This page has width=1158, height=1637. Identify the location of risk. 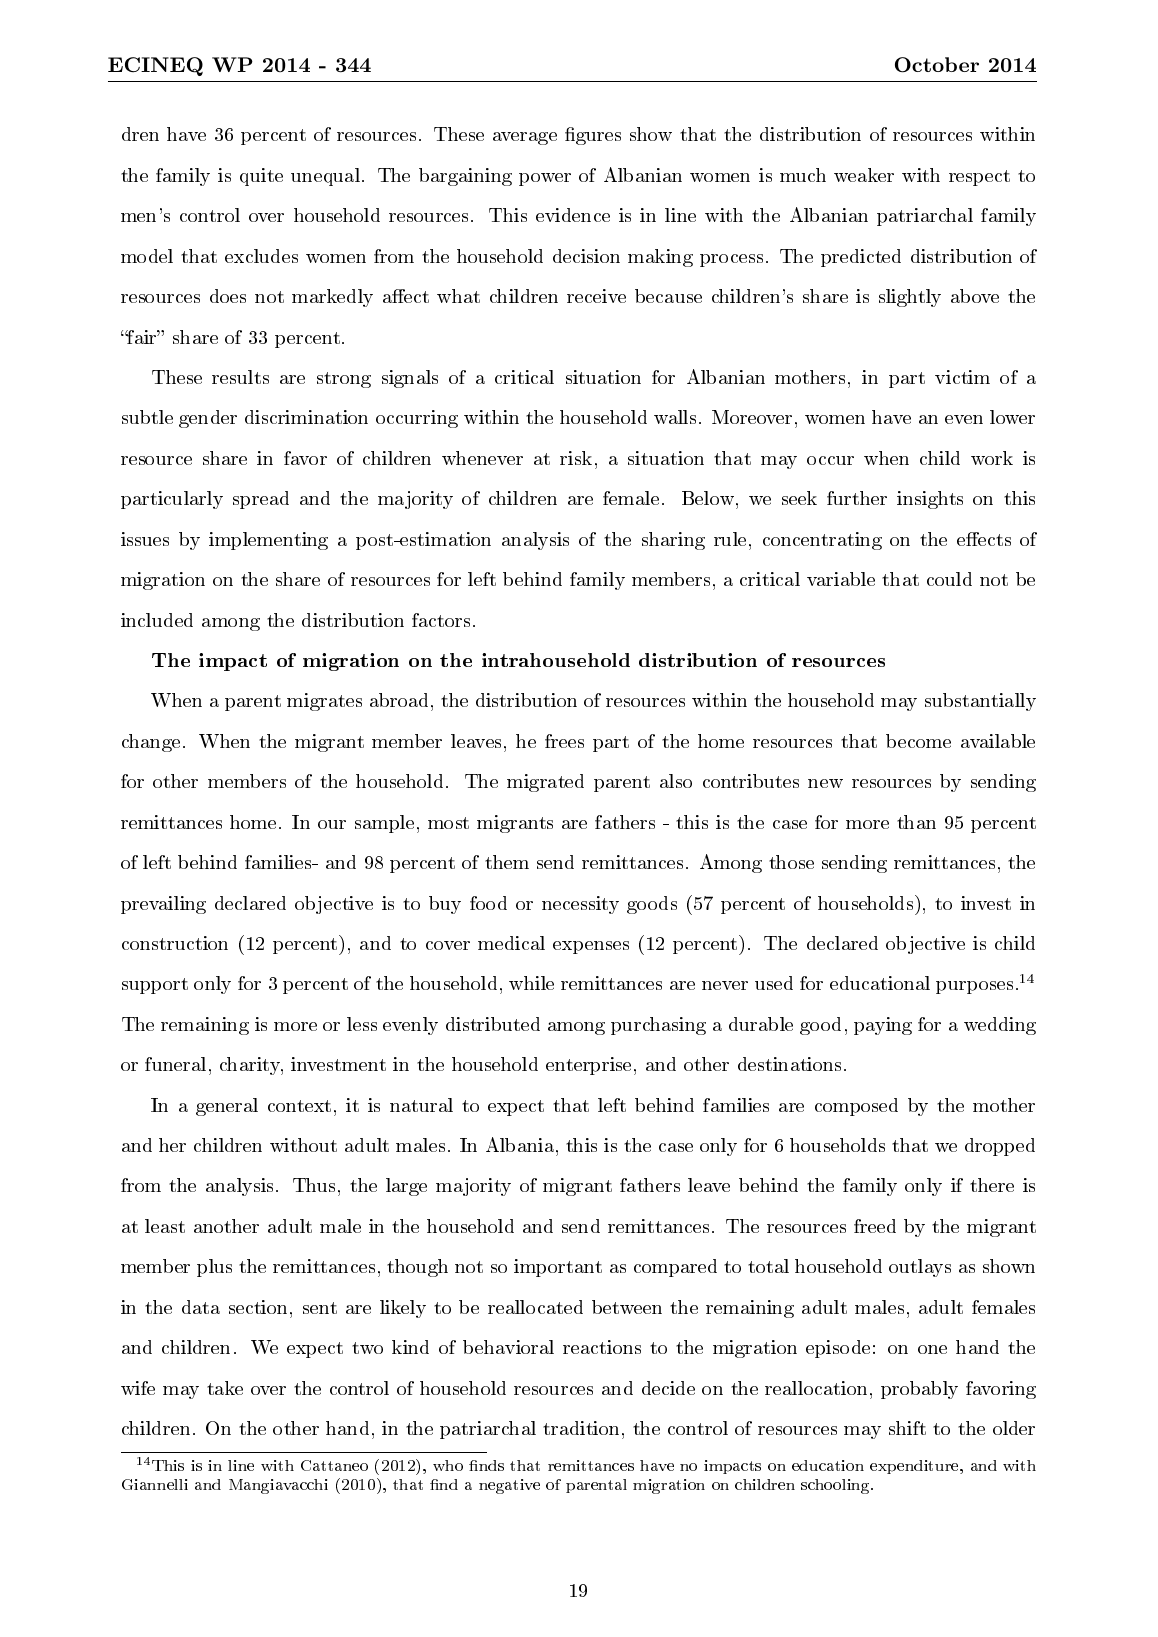
(576, 458).
